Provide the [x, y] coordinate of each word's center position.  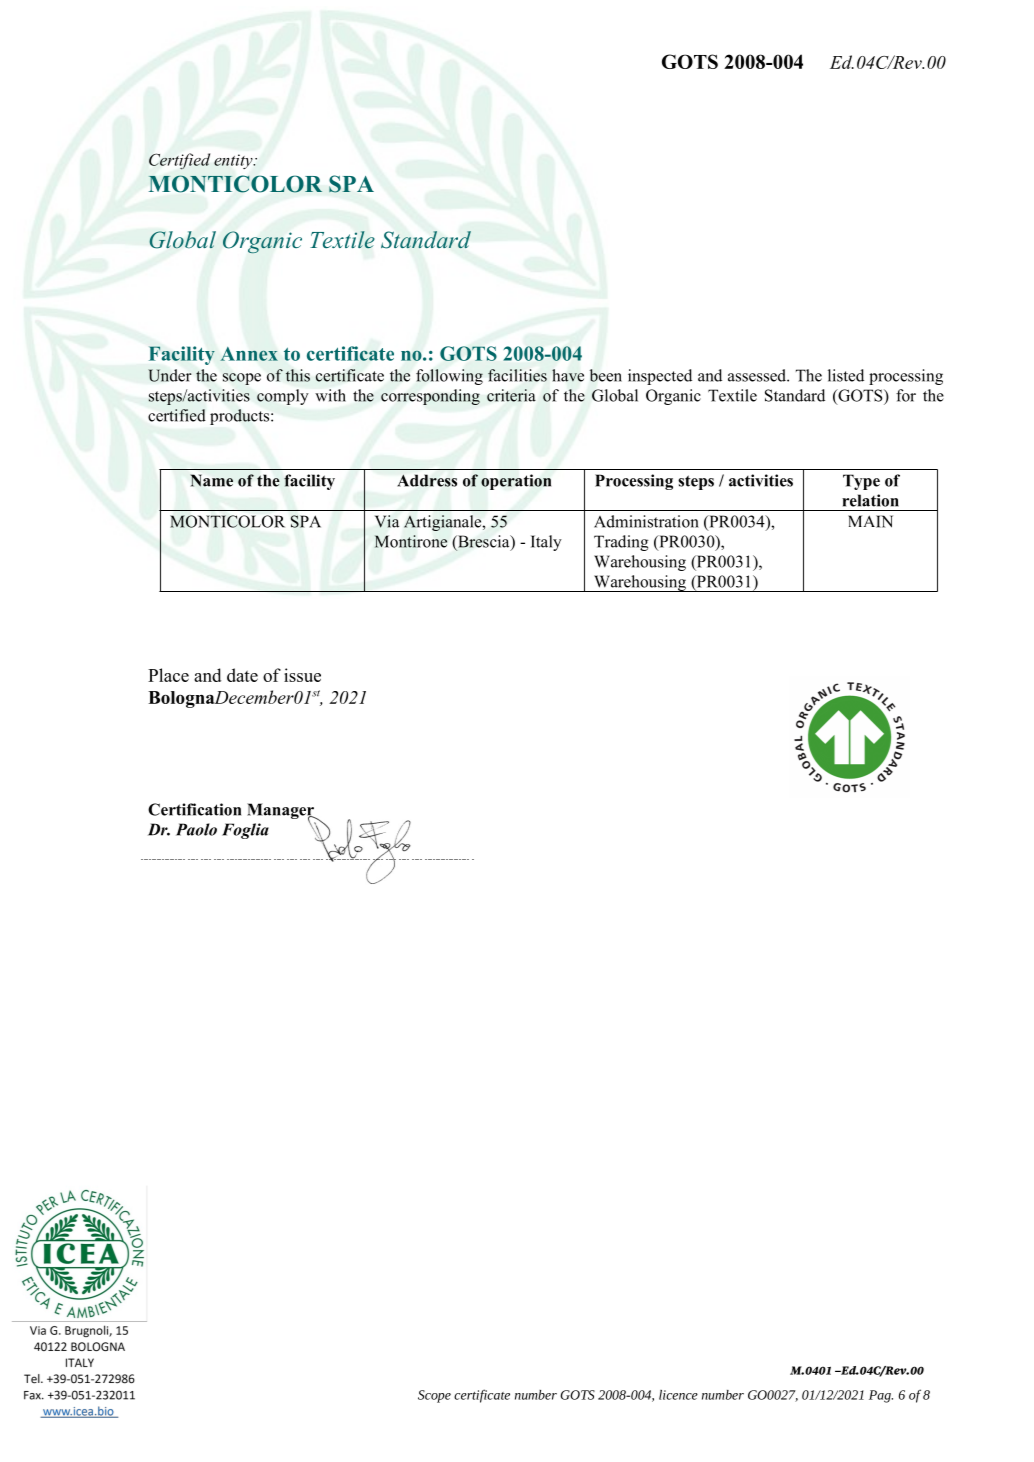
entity [234, 161]
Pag [881, 1396]
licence [678, 1395]
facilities [517, 375]
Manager [281, 812]
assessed [758, 375]
